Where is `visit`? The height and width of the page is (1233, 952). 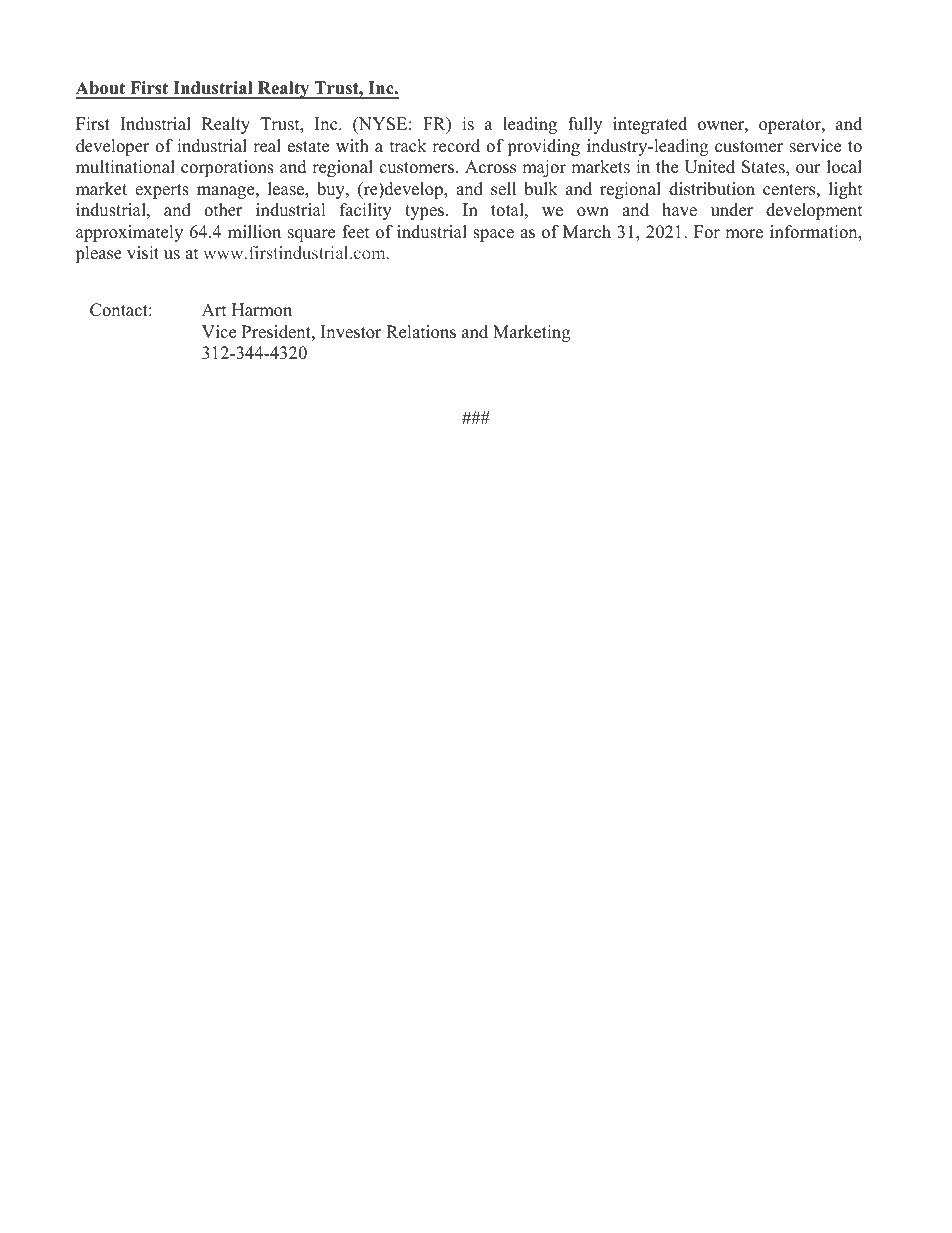
visit is located at coordinates (143, 253).
